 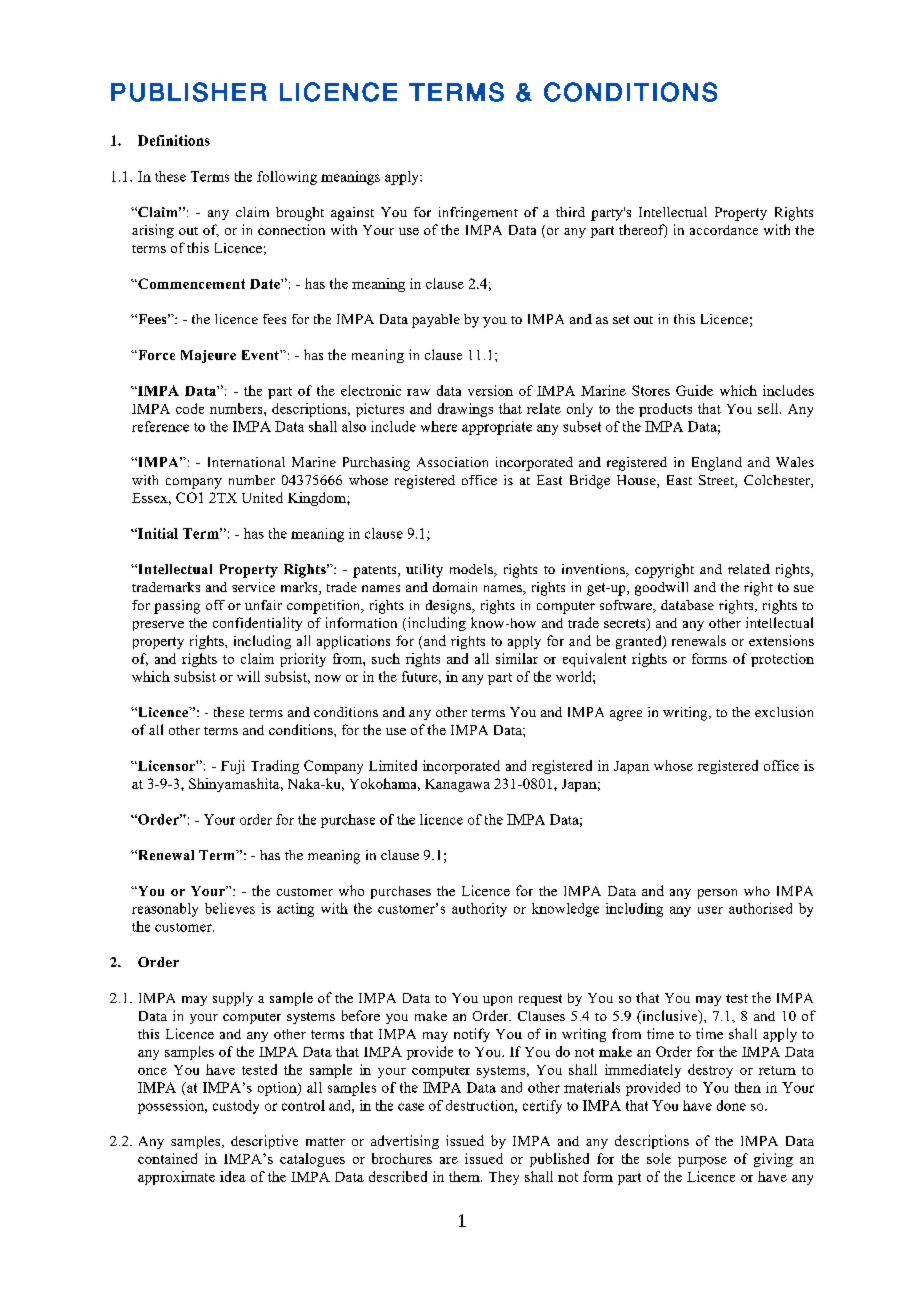 I want to click on them, so click(x=465, y=1176).
